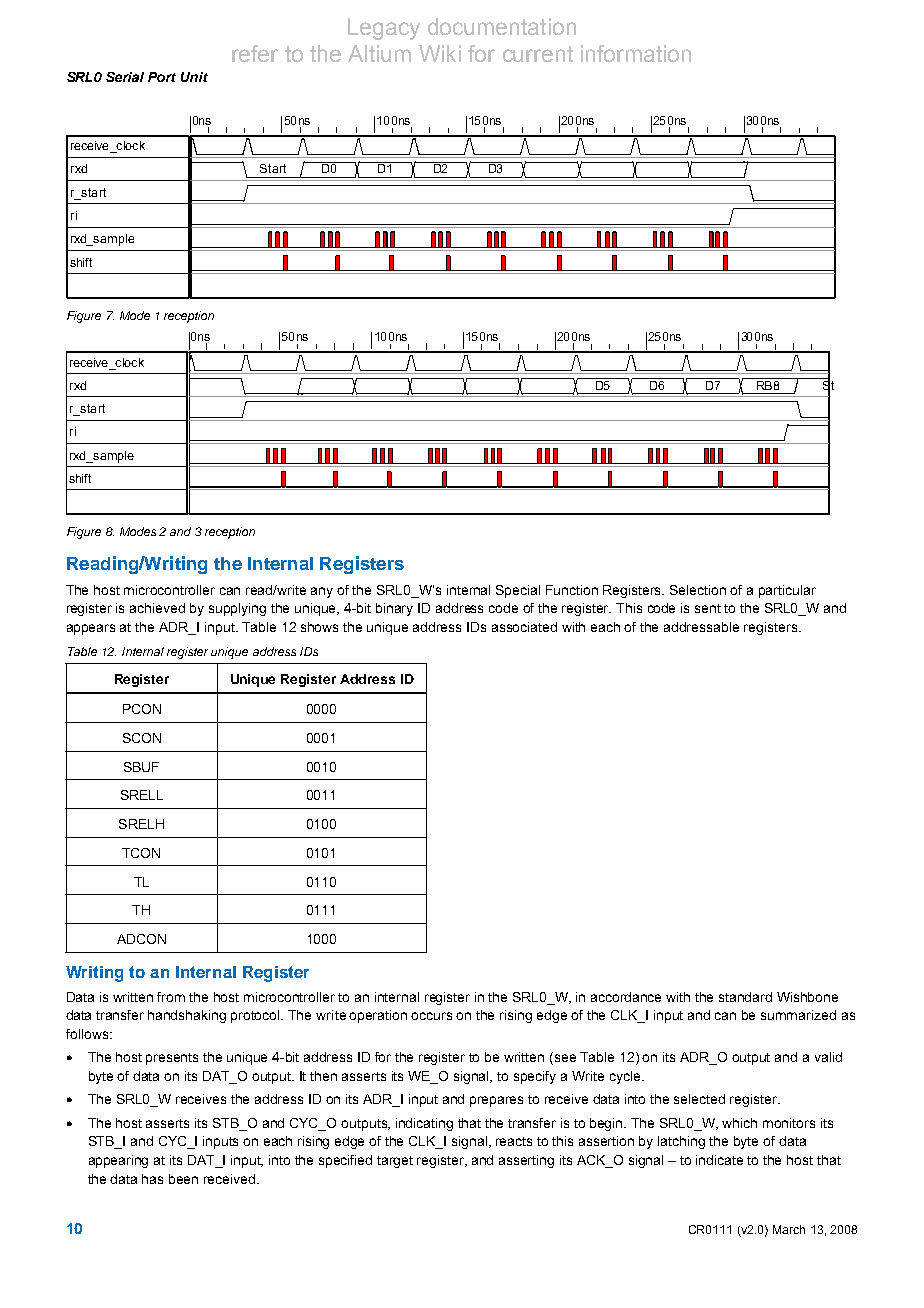 This image has width=924, height=1308. Describe the element at coordinates (698, 590) in the image. I see `Selection` at that location.
